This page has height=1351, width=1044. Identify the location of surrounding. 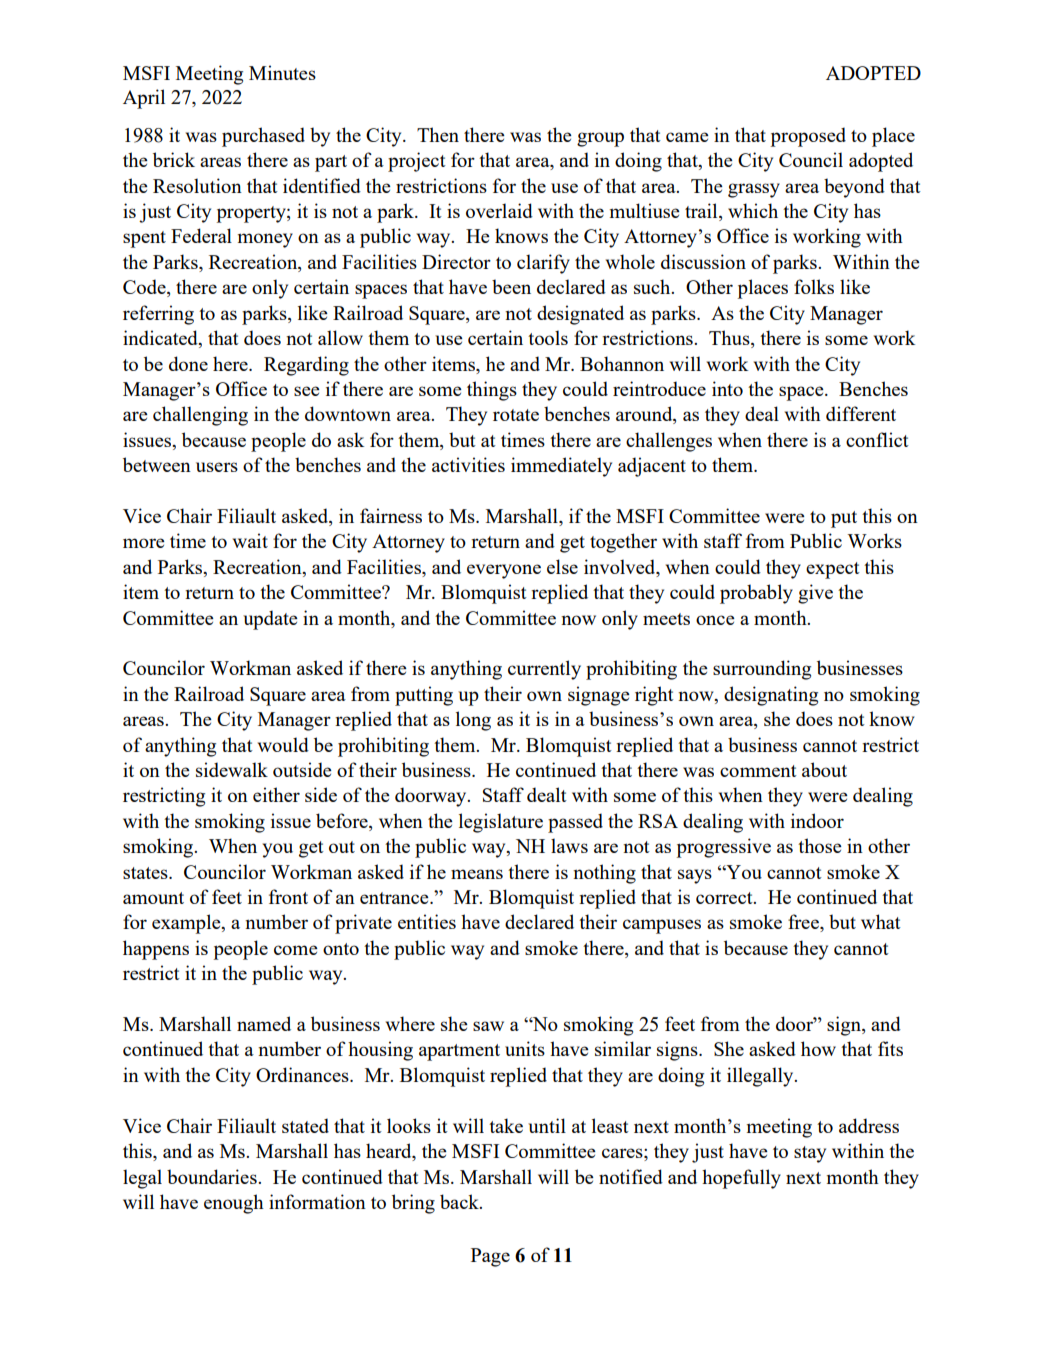
(762, 670).
